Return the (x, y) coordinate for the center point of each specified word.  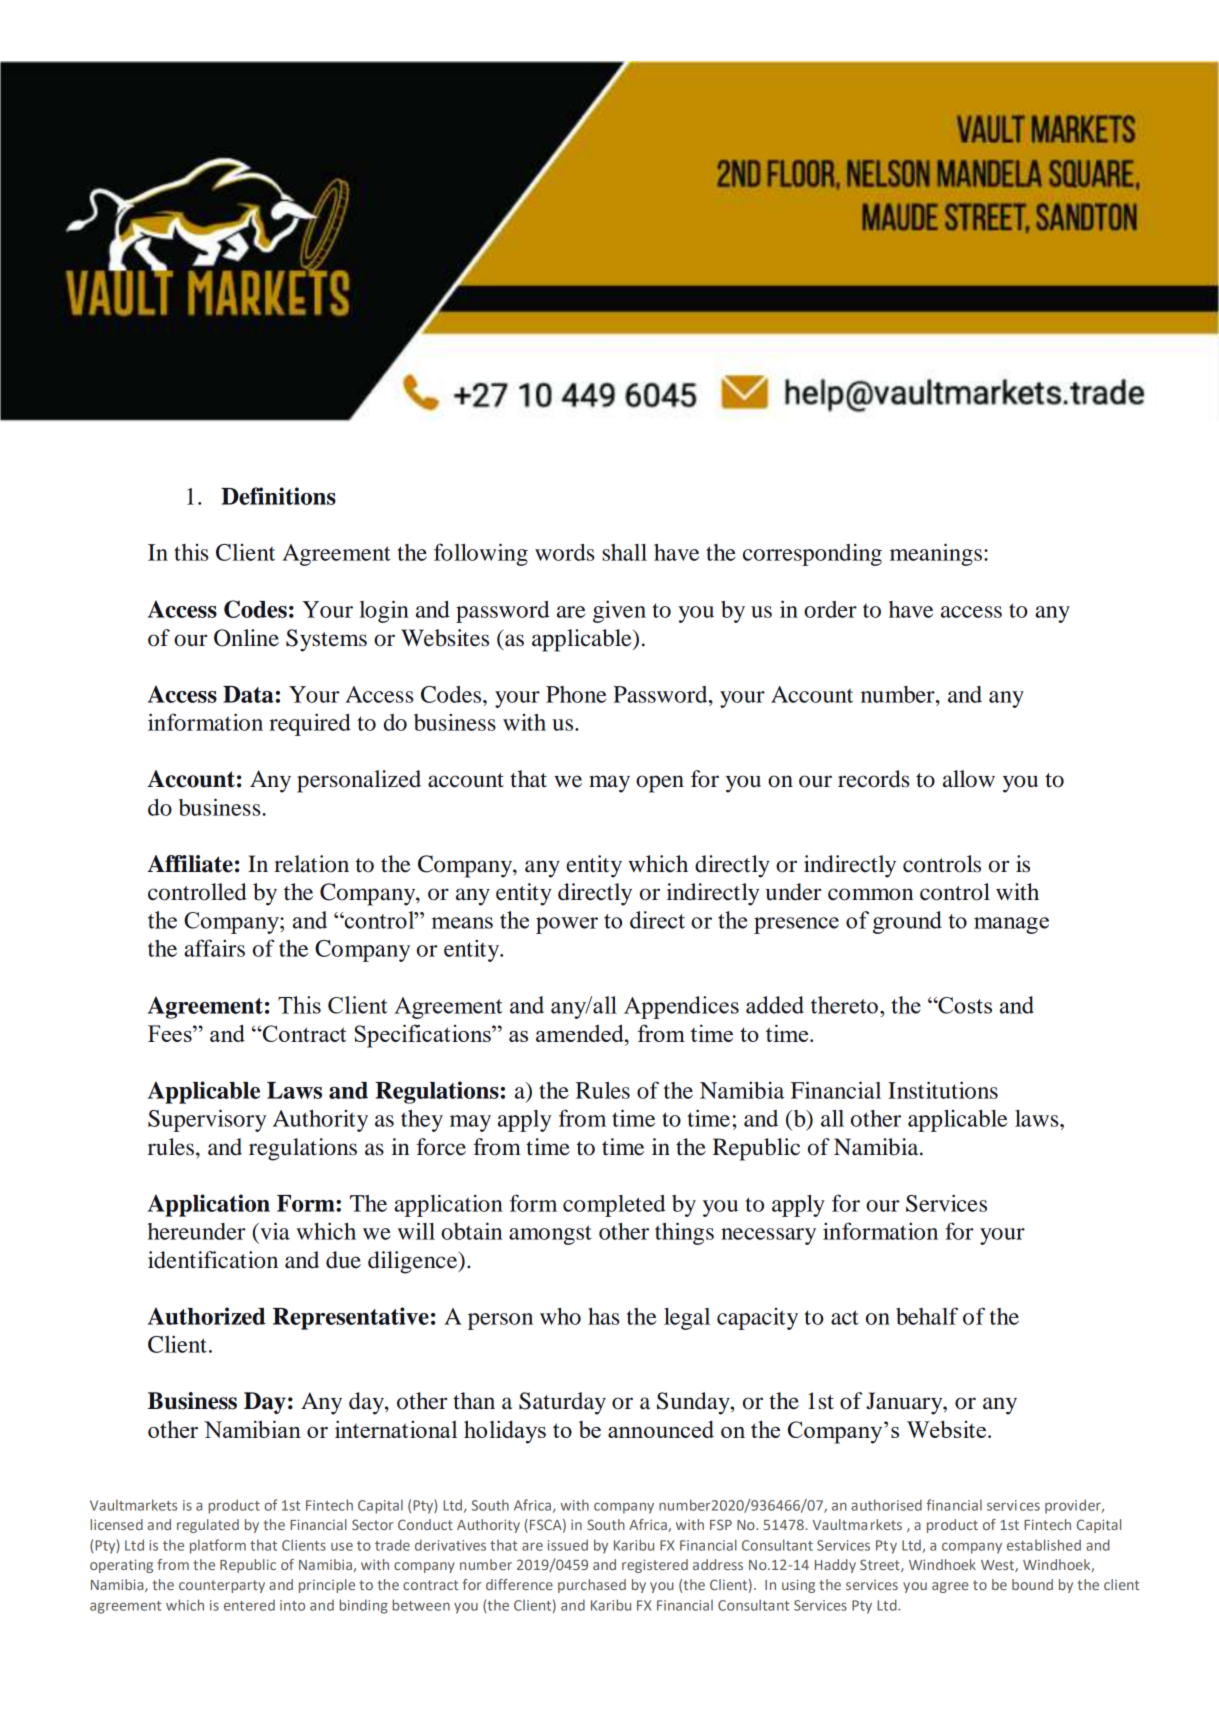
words (565, 552)
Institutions (943, 1090)
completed (614, 1206)
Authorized (207, 1316)
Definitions (278, 496)
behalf (927, 1316)
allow (969, 779)
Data (248, 694)
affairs (214, 948)
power (567, 925)
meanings (936, 554)
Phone (576, 694)
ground (907, 922)
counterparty (222, 1586)
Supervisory (207, 1120)
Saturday (562, 1403)
